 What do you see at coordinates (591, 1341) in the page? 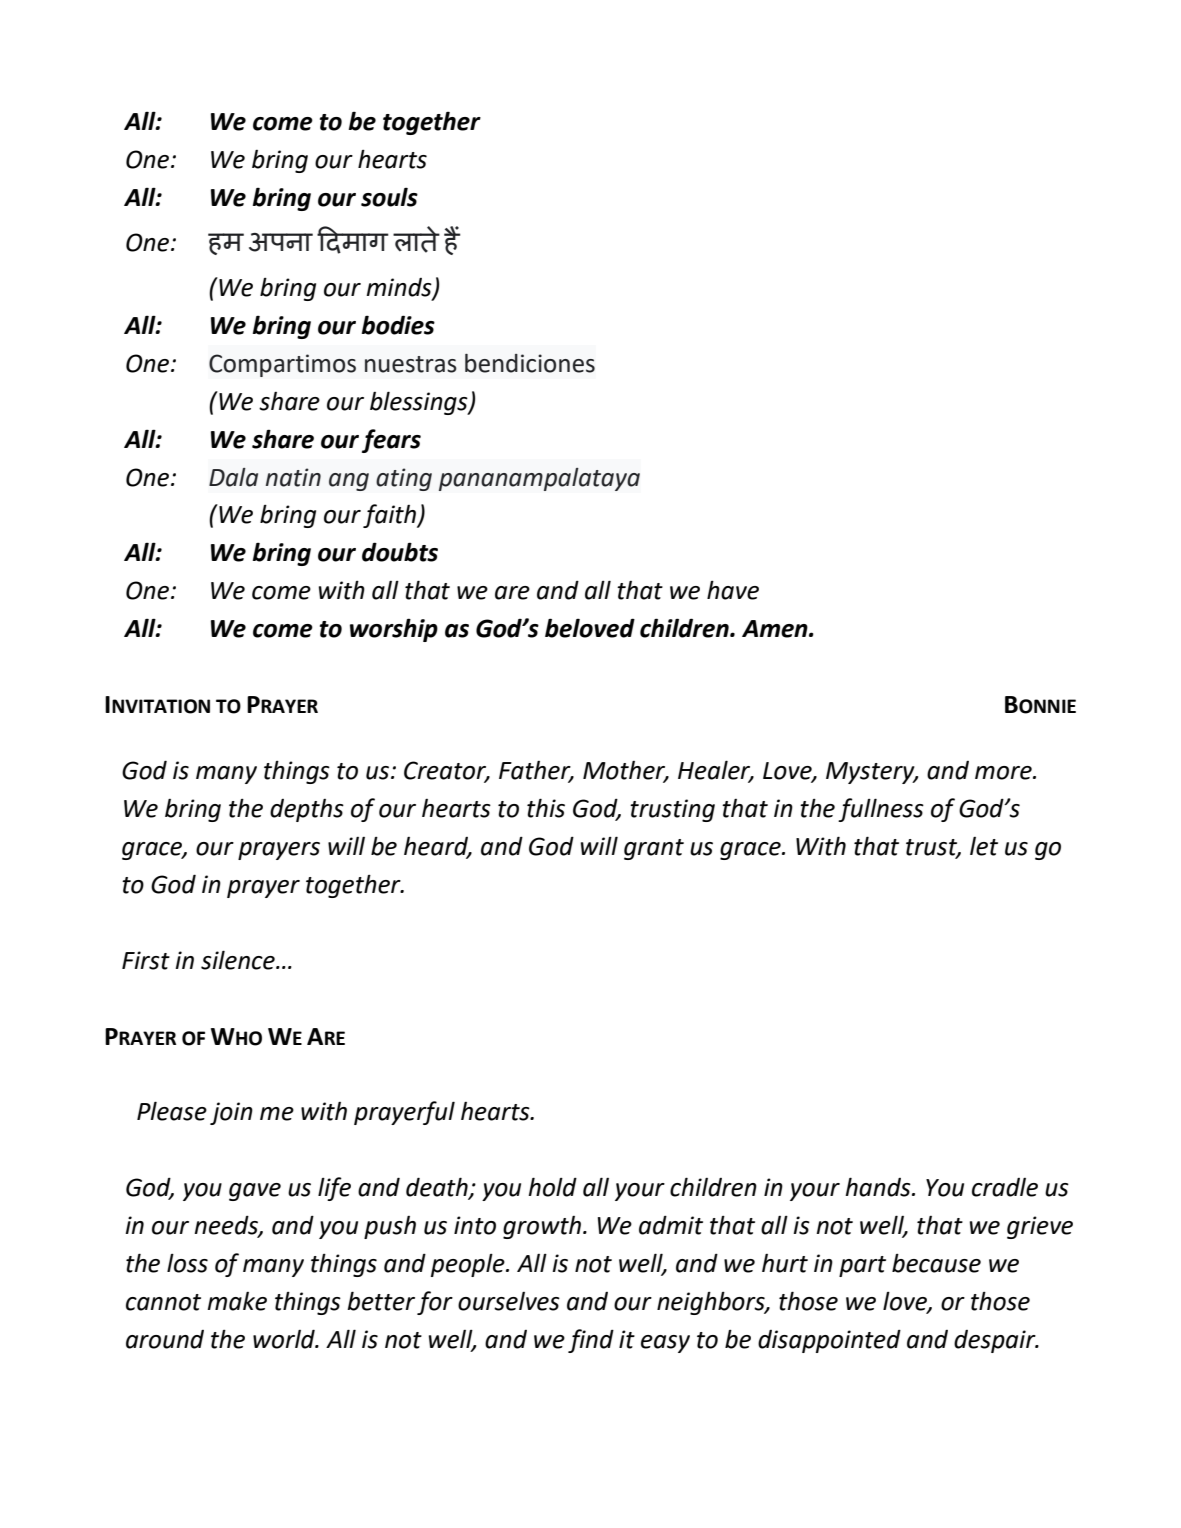
I see `find` at bounding box center [591, 1341].
